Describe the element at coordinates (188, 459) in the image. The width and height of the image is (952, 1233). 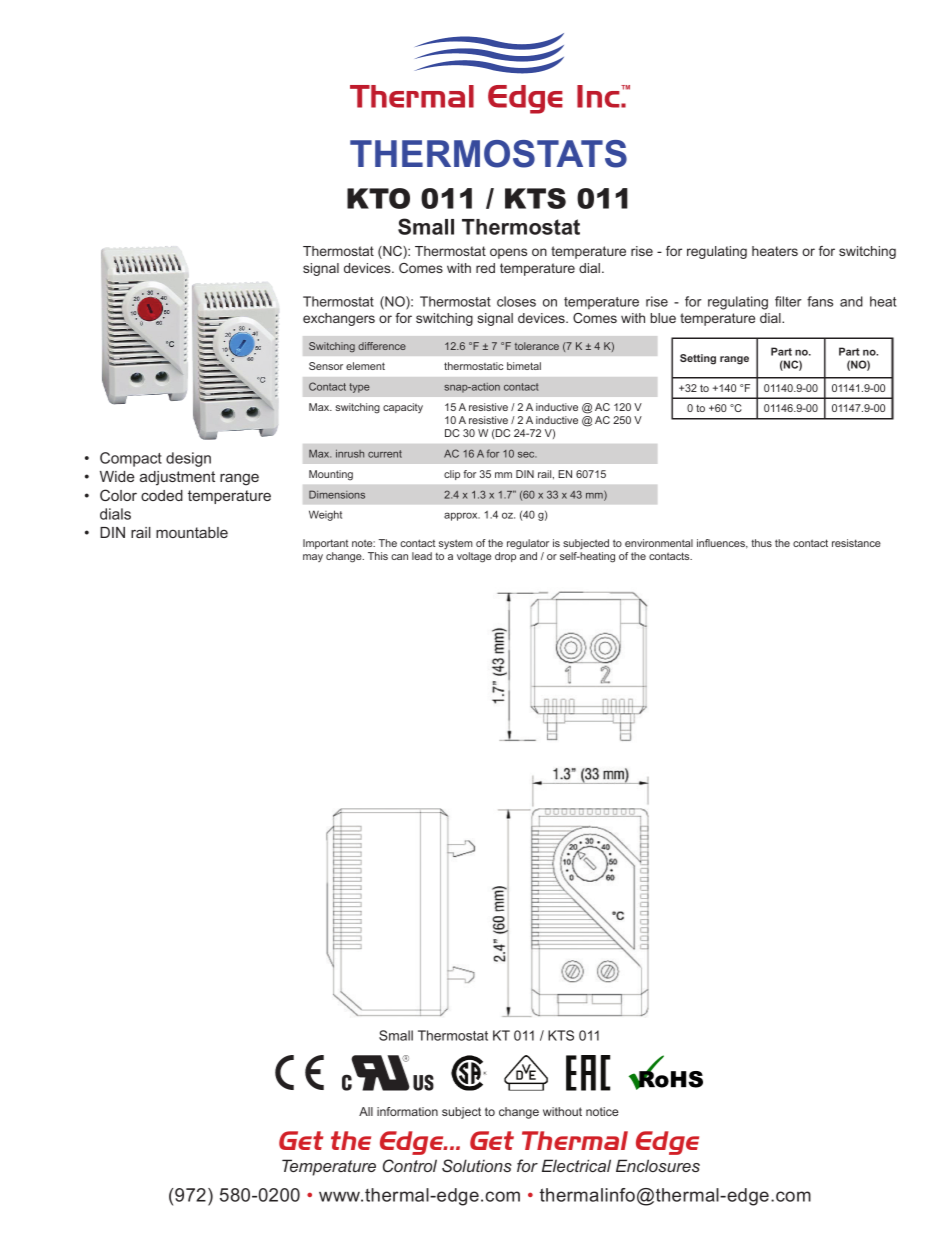
I see `design` at that location.
